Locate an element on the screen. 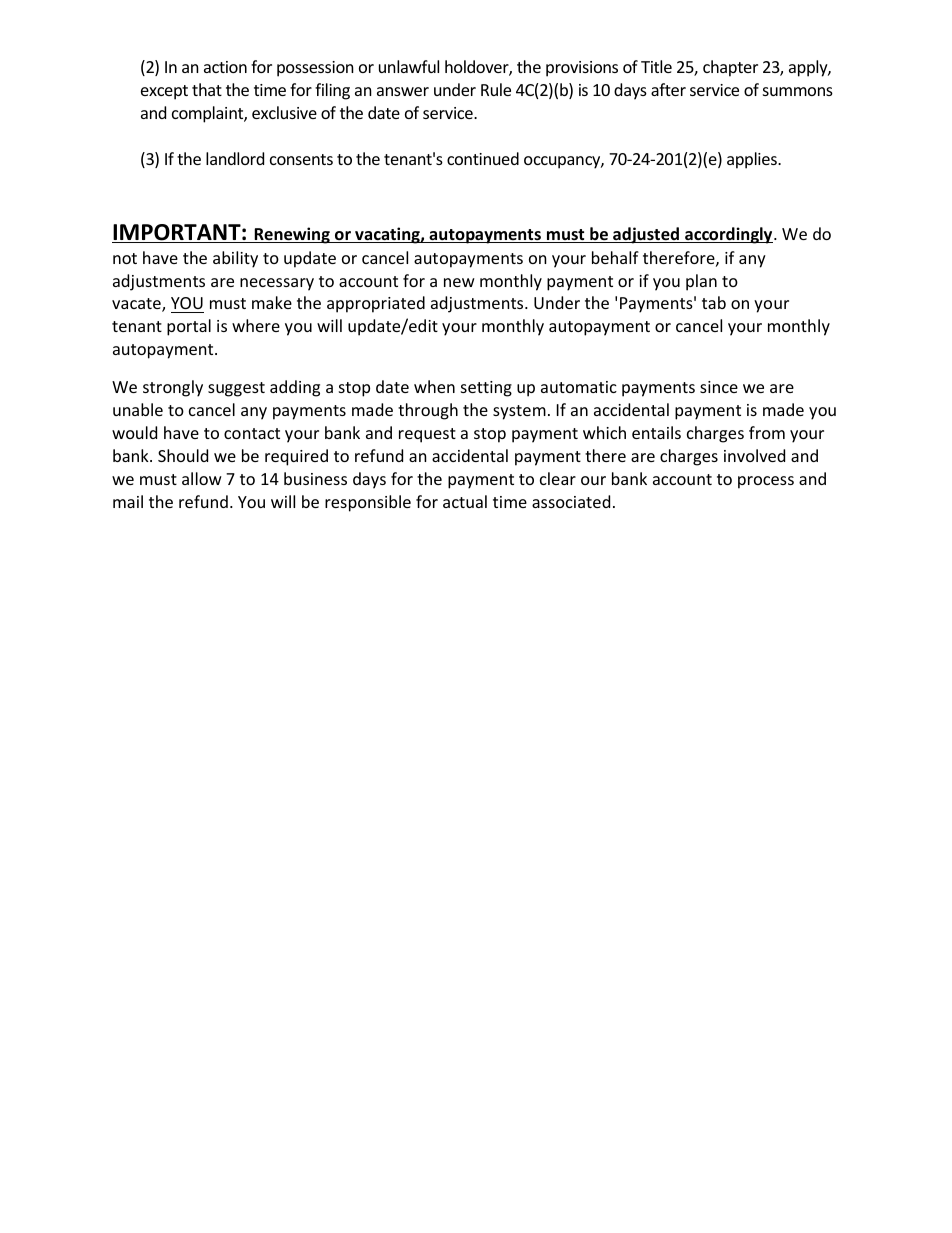  allow is located at coordinates (202, 478).
